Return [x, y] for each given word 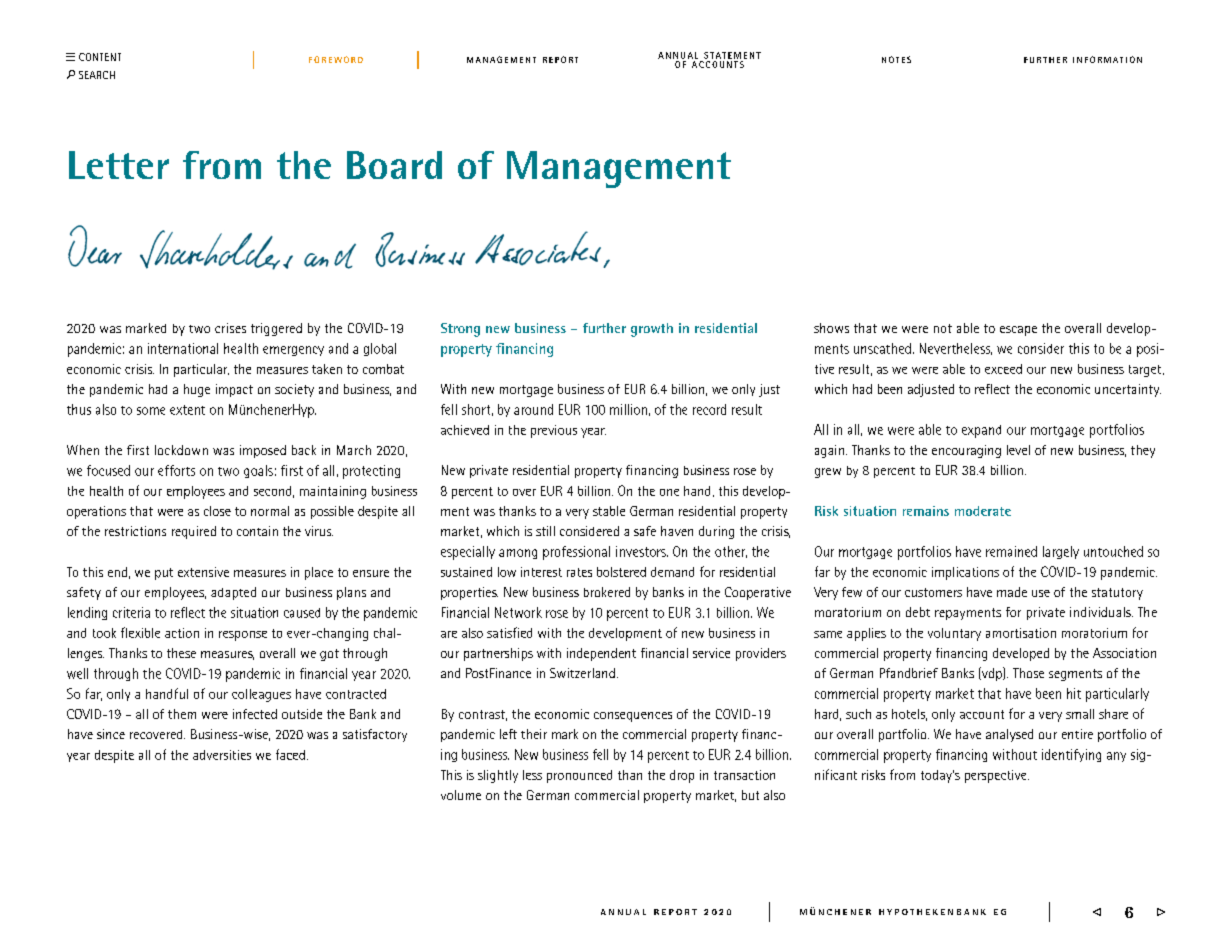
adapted [233, 593]
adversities [222, 755]
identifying [1071, 755]
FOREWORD [336, 59]
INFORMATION [1107, 59]
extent [187, 410]
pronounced [579, 776]
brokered [607, 592]
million [628, 409]
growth [652, 330]
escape [1018, 331]
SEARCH [97, 75]
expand [981, 431]
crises [230, 328]
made [1012, 592]
